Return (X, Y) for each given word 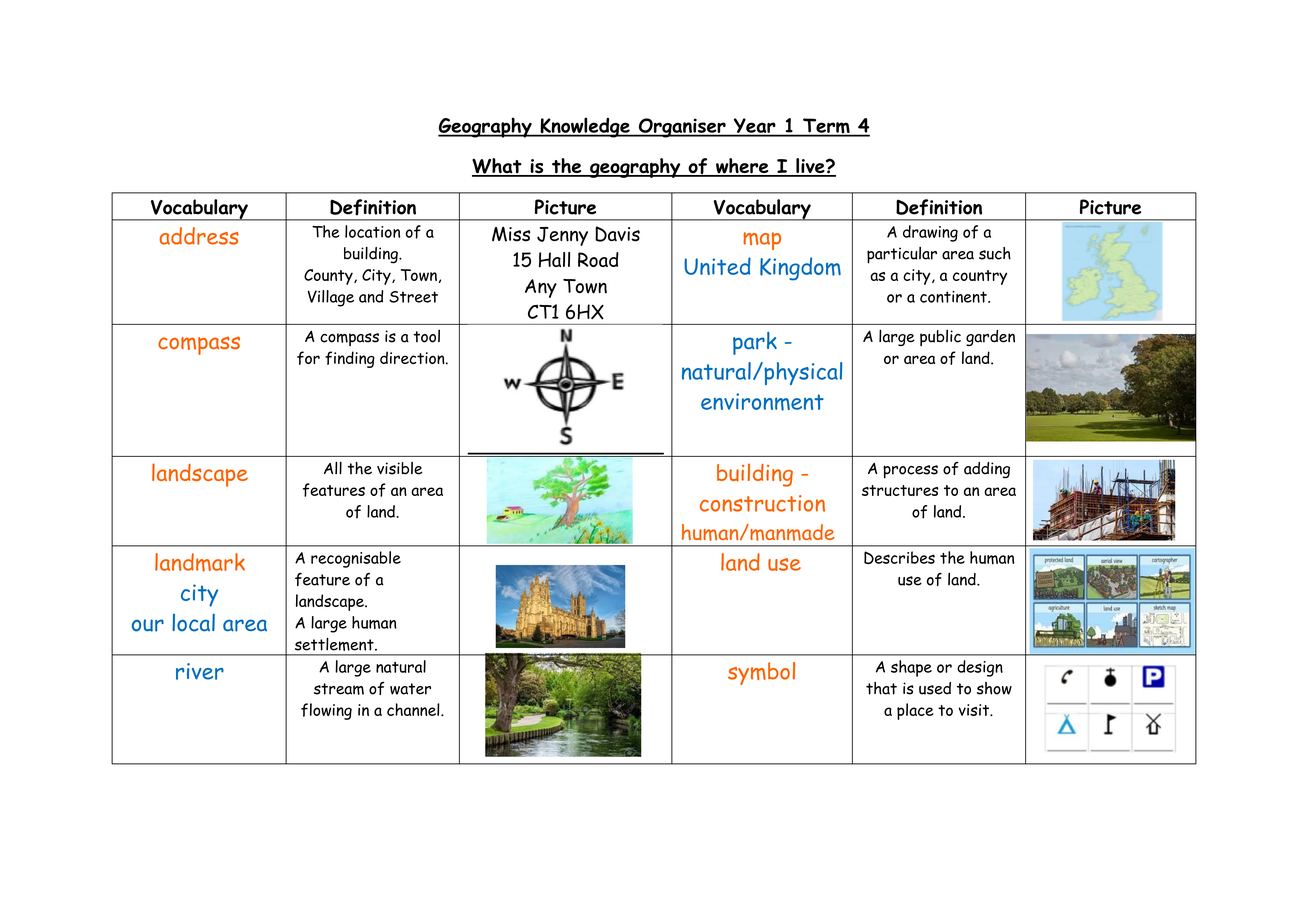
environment (762, 402)
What (498, 167)
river (200, 671)
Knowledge (585, 127)
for (308, 358)
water (410, 689)
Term (826, 127)
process (910, 472)
